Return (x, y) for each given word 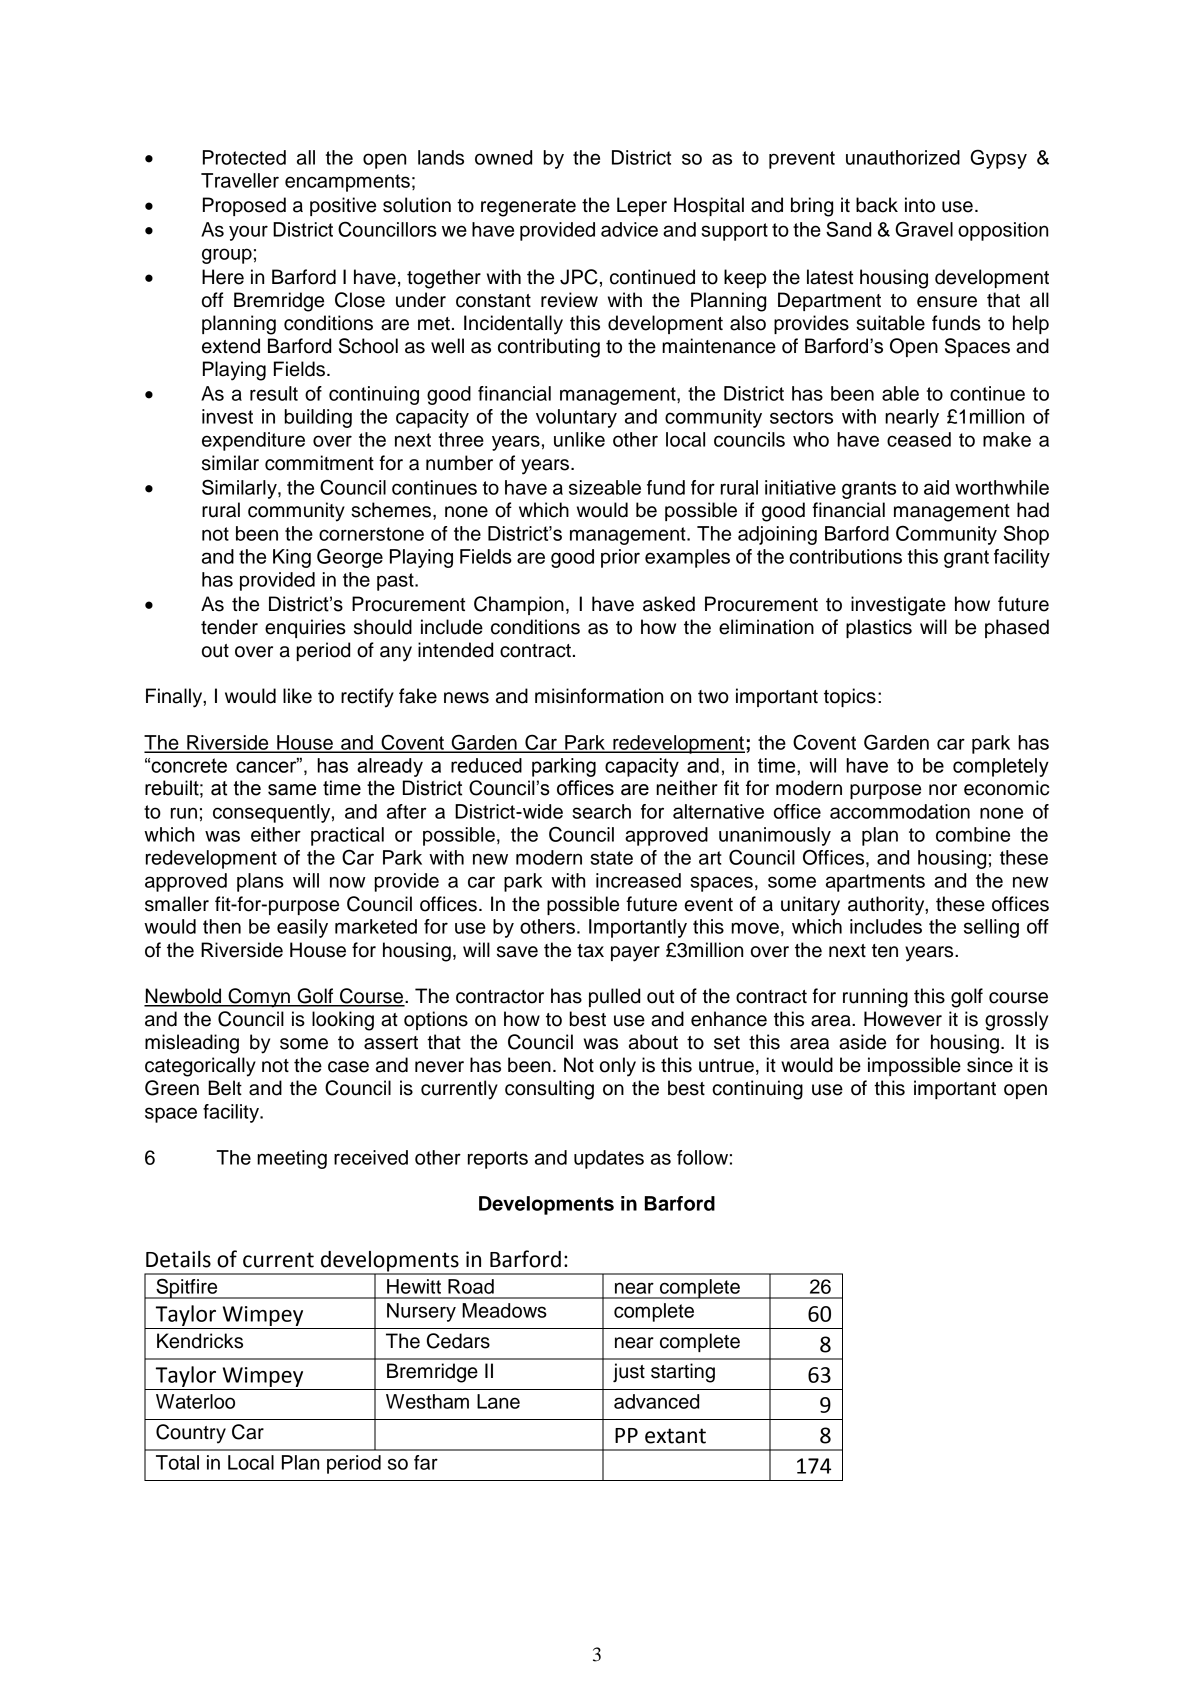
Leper (642, 206)
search (601, 811)
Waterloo (195, 1401)
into (920, 205)
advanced (656, 1401)
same (292, 790)
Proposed (244, 206)
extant (675, 1436)
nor (943, 790)
